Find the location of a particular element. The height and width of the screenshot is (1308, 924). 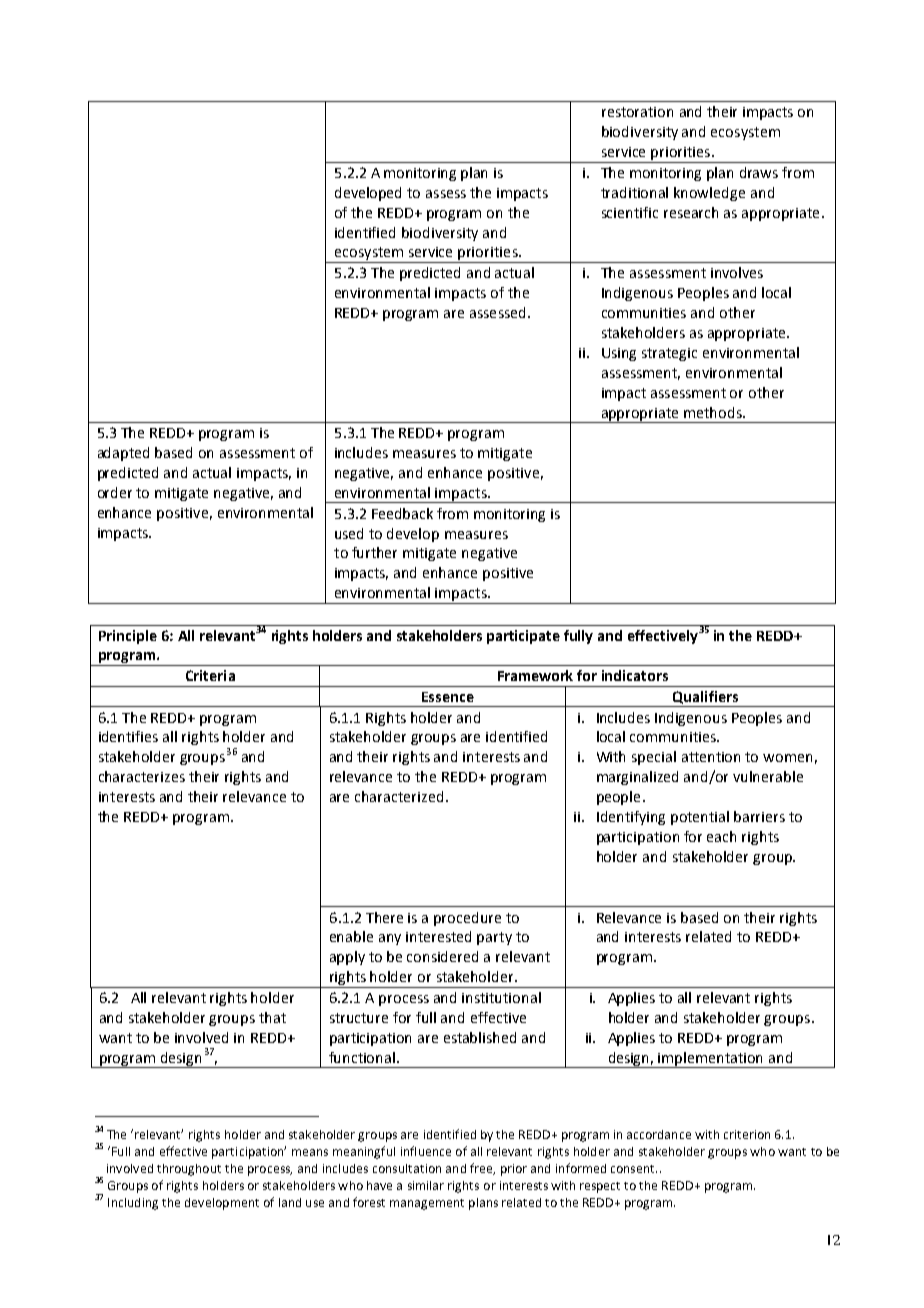

knowledge is located at coordinates (709, 194).
